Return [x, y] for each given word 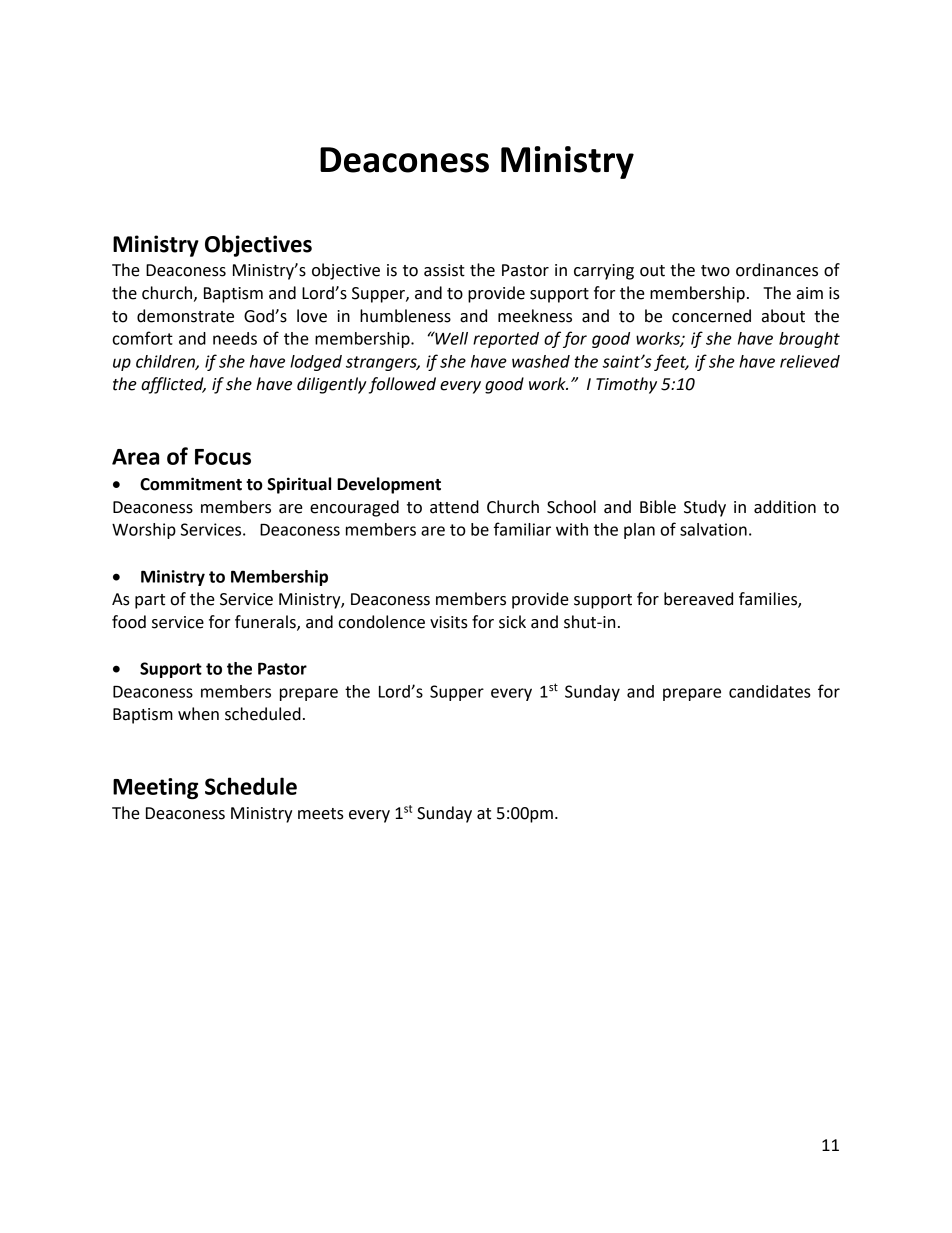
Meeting [155, 788]
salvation [713, 529]
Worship [144, 531]
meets [321, 814]
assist [444, 270]
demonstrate [185, 316]
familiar [522, 529]
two [715, 271]
